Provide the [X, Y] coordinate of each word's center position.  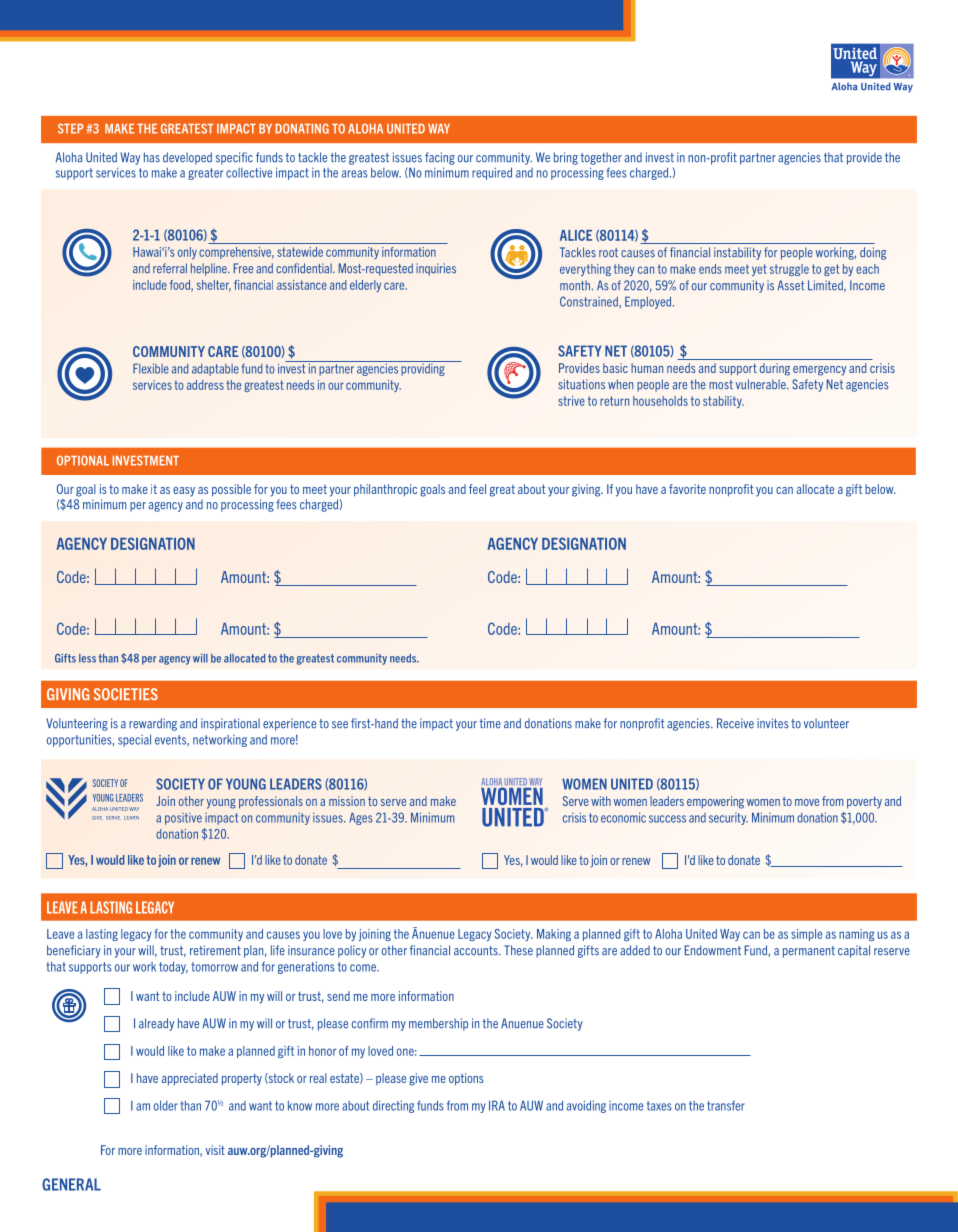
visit [215, 1150]
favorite [687, 489]
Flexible [151, 368]
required [492, 173]
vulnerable [762, 384]
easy [184, 492]
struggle [789, 270]
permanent [809, 952]
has [152, 157]
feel [477, 489]
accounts [477, 951]
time [490, 723]
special [134, 740]
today [173, 967]
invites [773, 723]
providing [423, 368]
